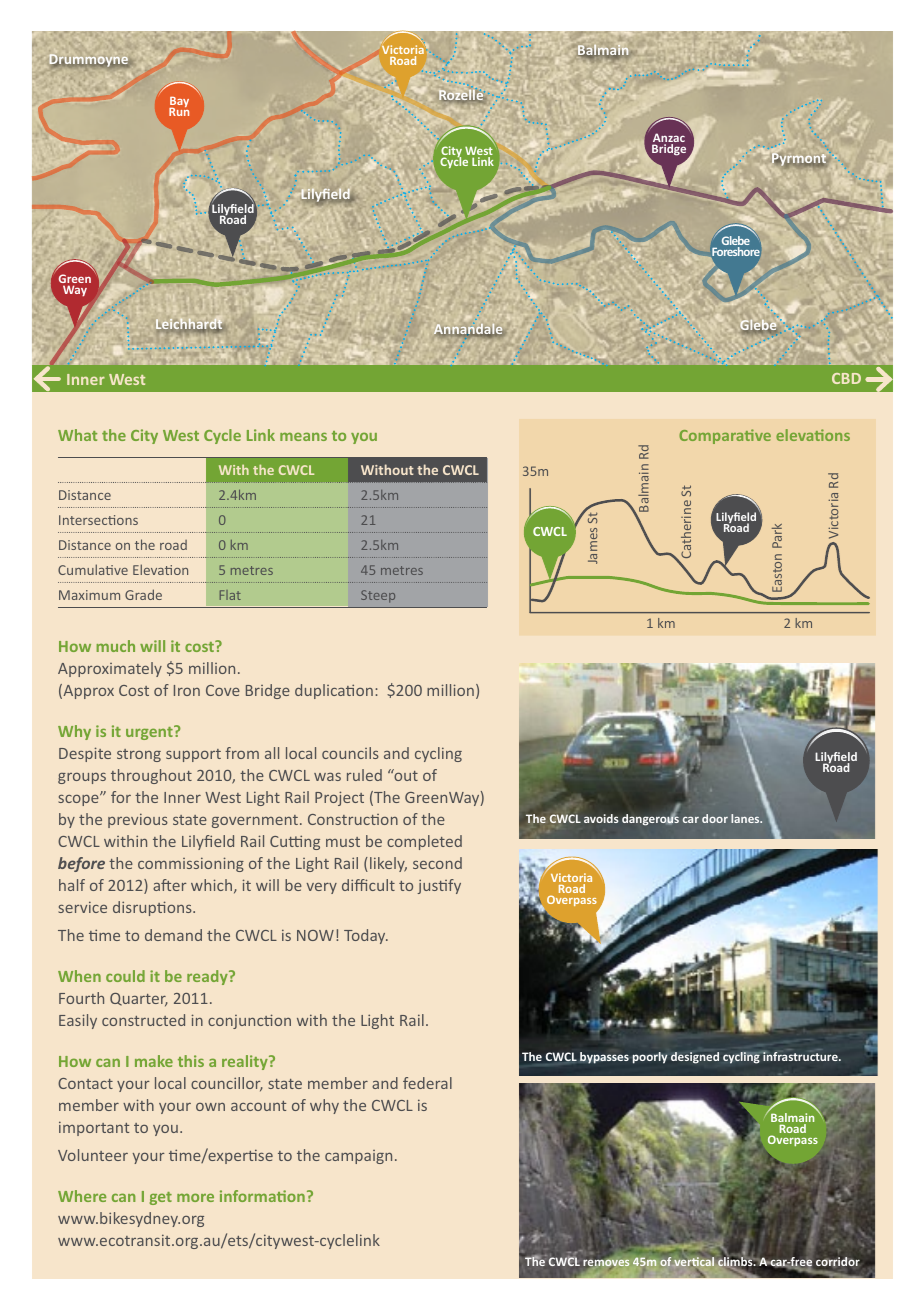 Image resolution: width=924 pixels, height=1311 pixels. I want to click on vertical, so click(693, 1262).
